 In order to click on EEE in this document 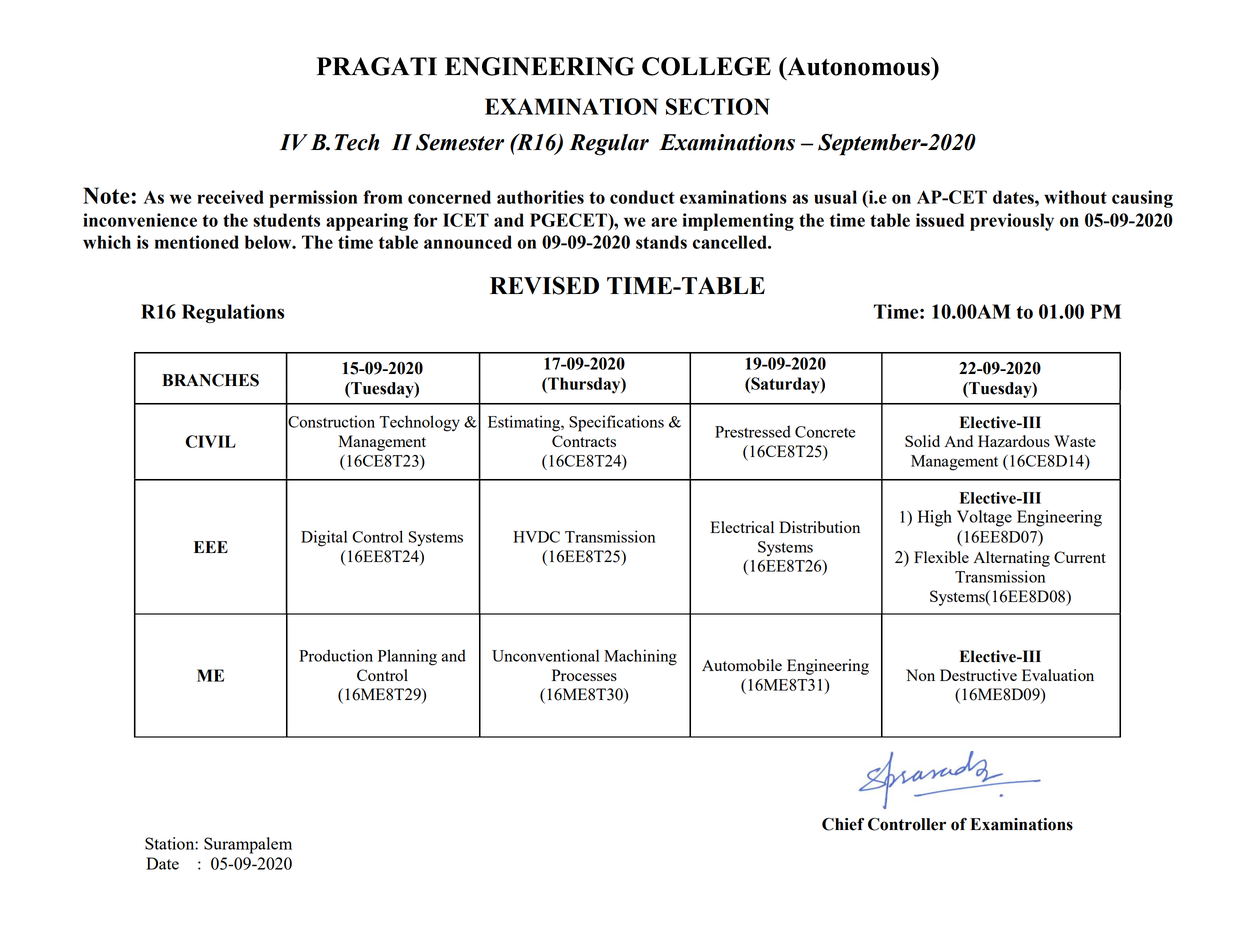, I will do `click(211, 547)`.
